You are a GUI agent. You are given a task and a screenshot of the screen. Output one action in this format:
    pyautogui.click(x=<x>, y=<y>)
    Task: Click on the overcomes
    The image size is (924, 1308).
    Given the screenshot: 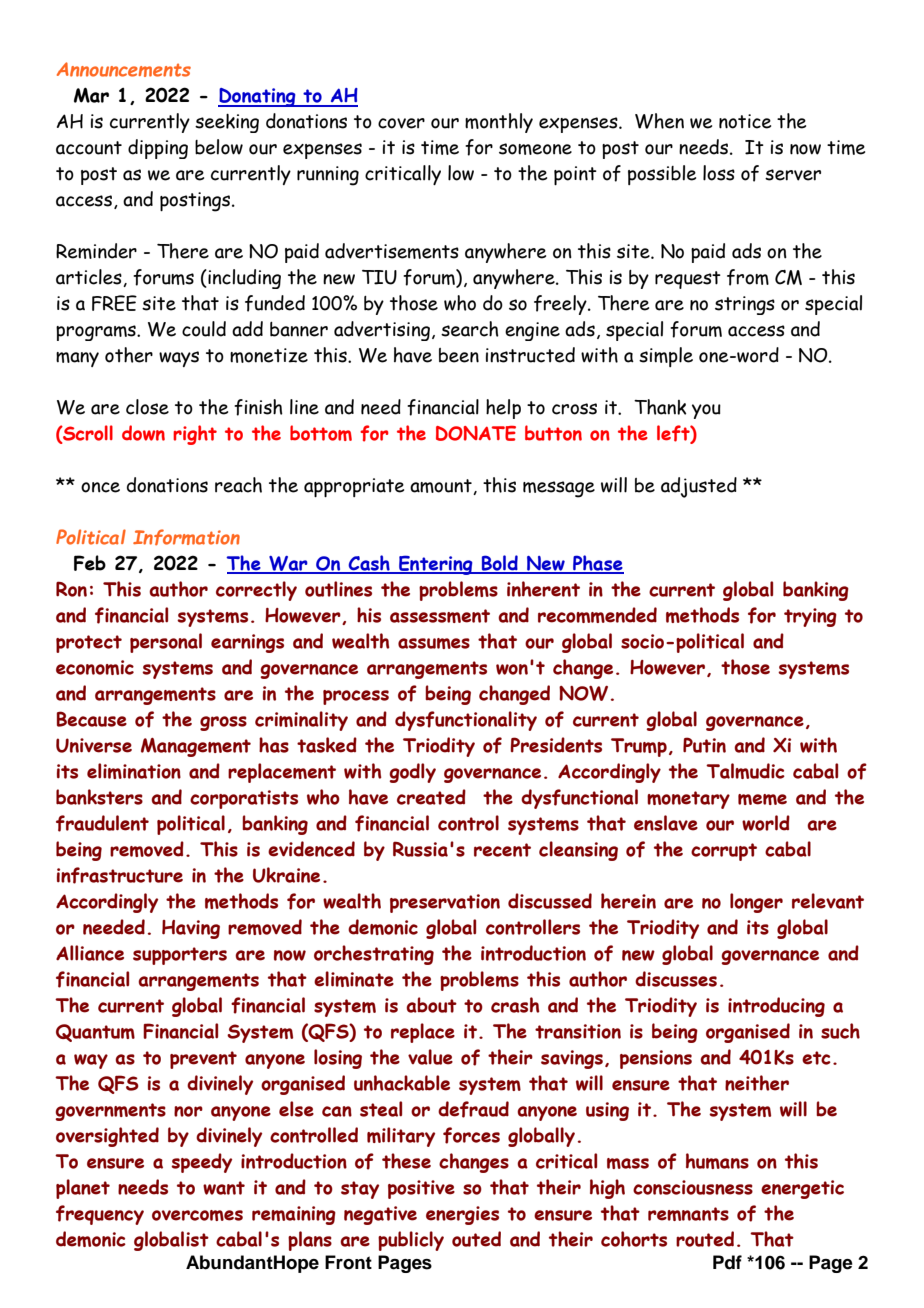 What is the action you would take?
    pyautogui.click(x=197, y=1215)
